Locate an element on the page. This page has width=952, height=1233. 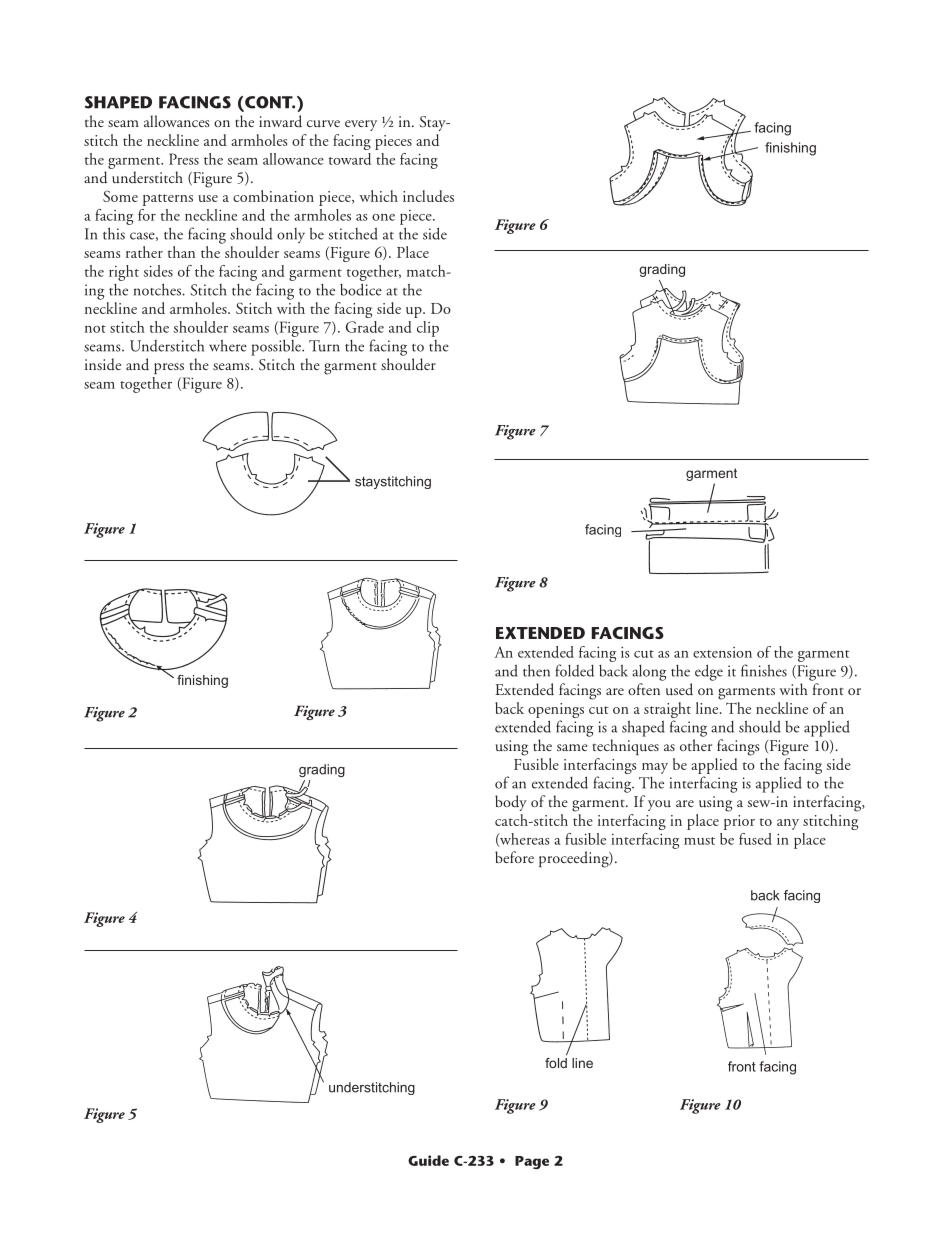
possible is located at coordinates (277, 347).
